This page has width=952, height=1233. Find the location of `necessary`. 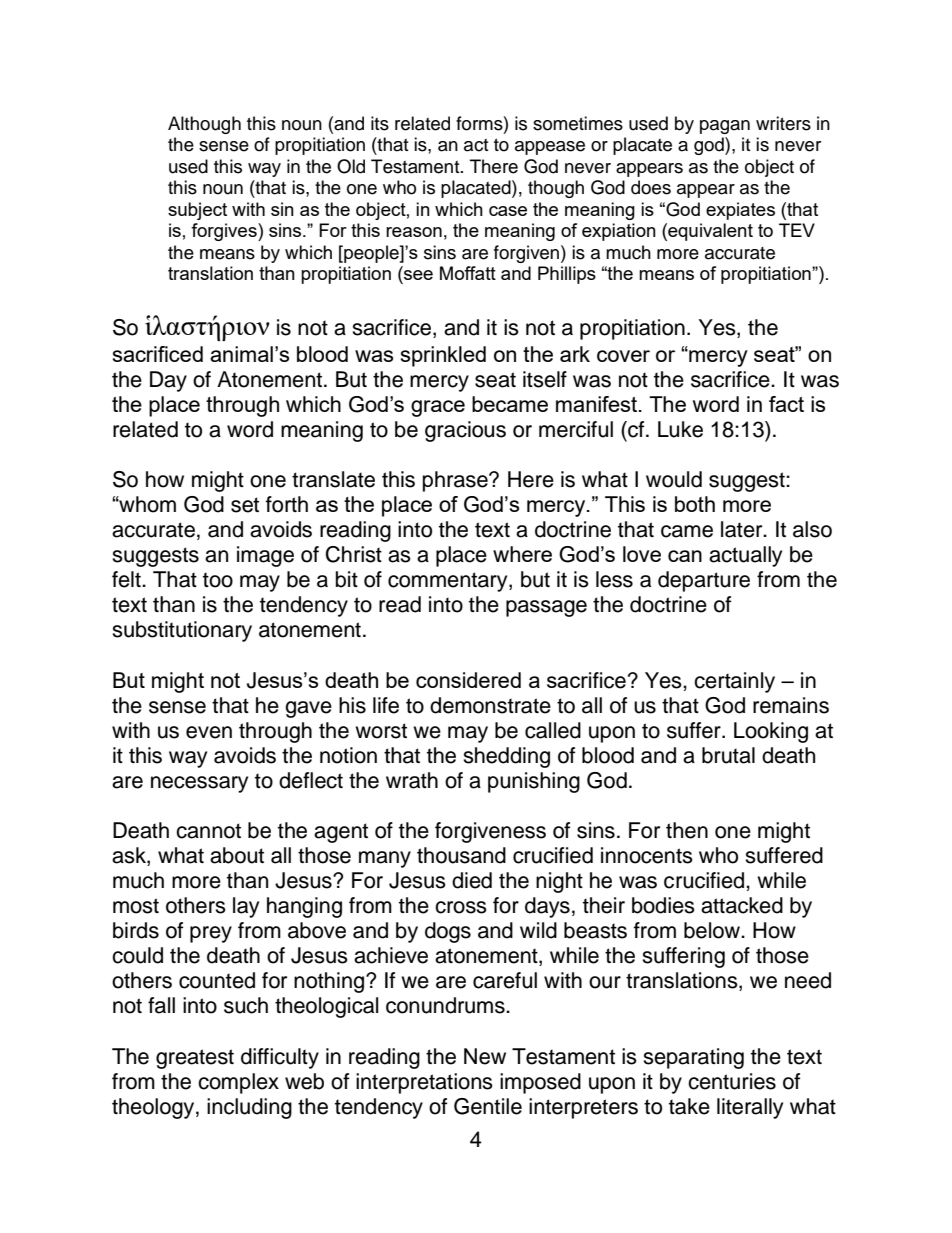

necessary is located at coordinates (199, 784).
